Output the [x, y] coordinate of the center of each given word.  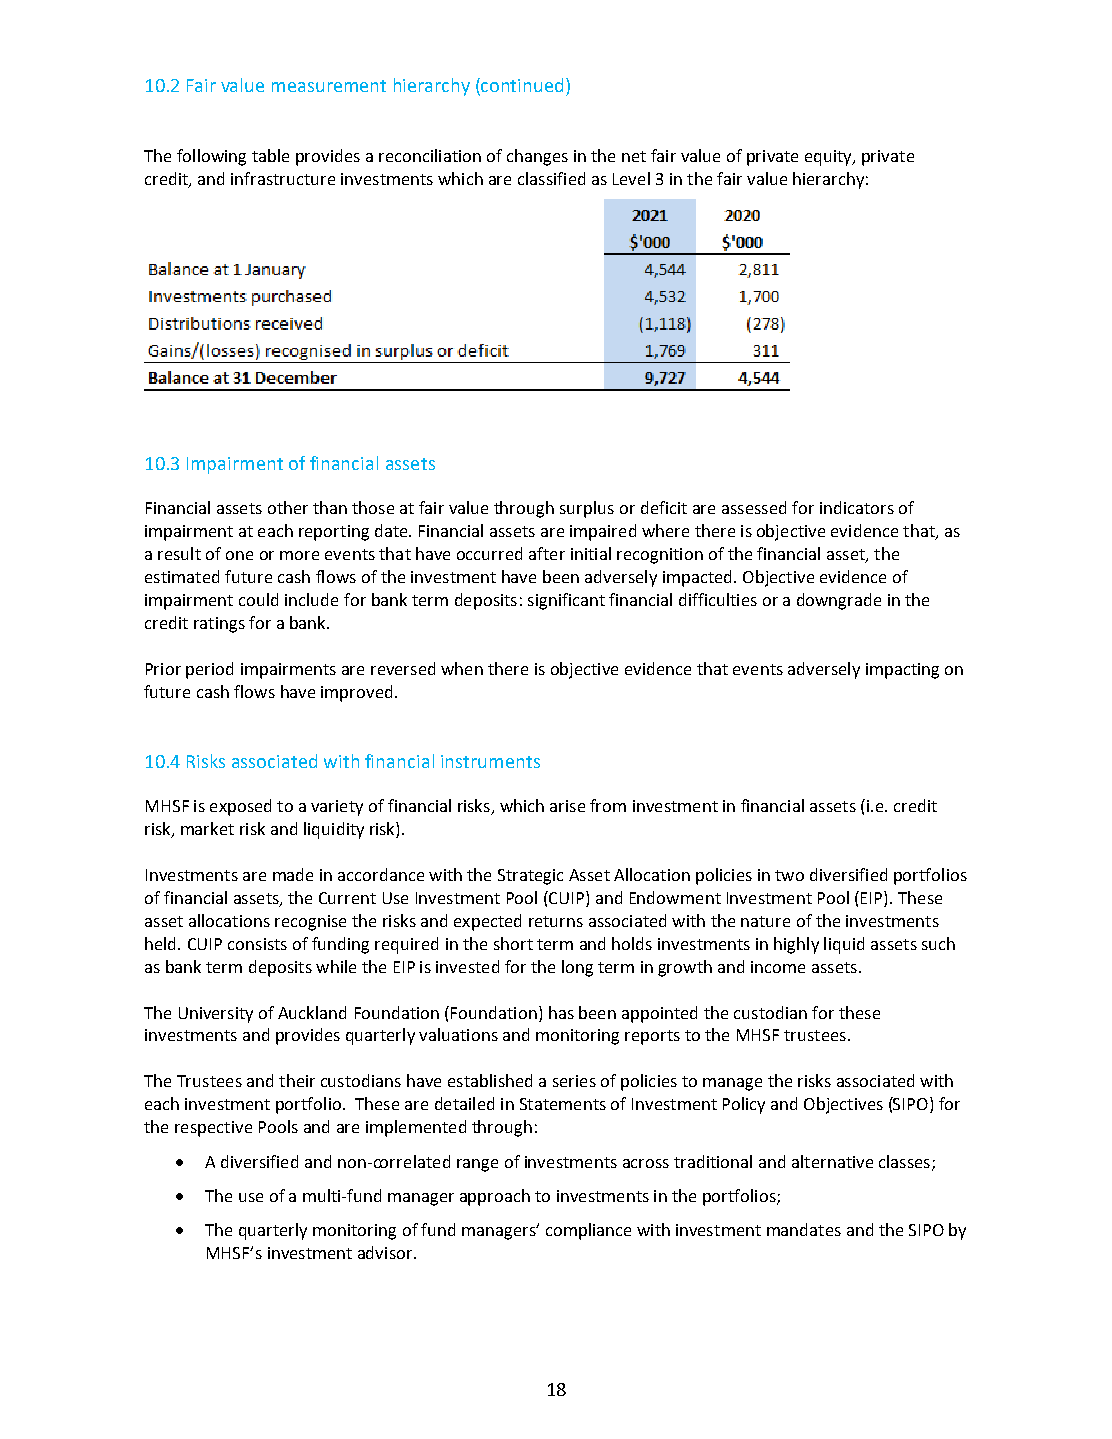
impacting [902, 671]
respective [213, 1129]
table [270, 155]
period [209, 670]
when [462, 668]
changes [537, 157]
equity [829, 158]
